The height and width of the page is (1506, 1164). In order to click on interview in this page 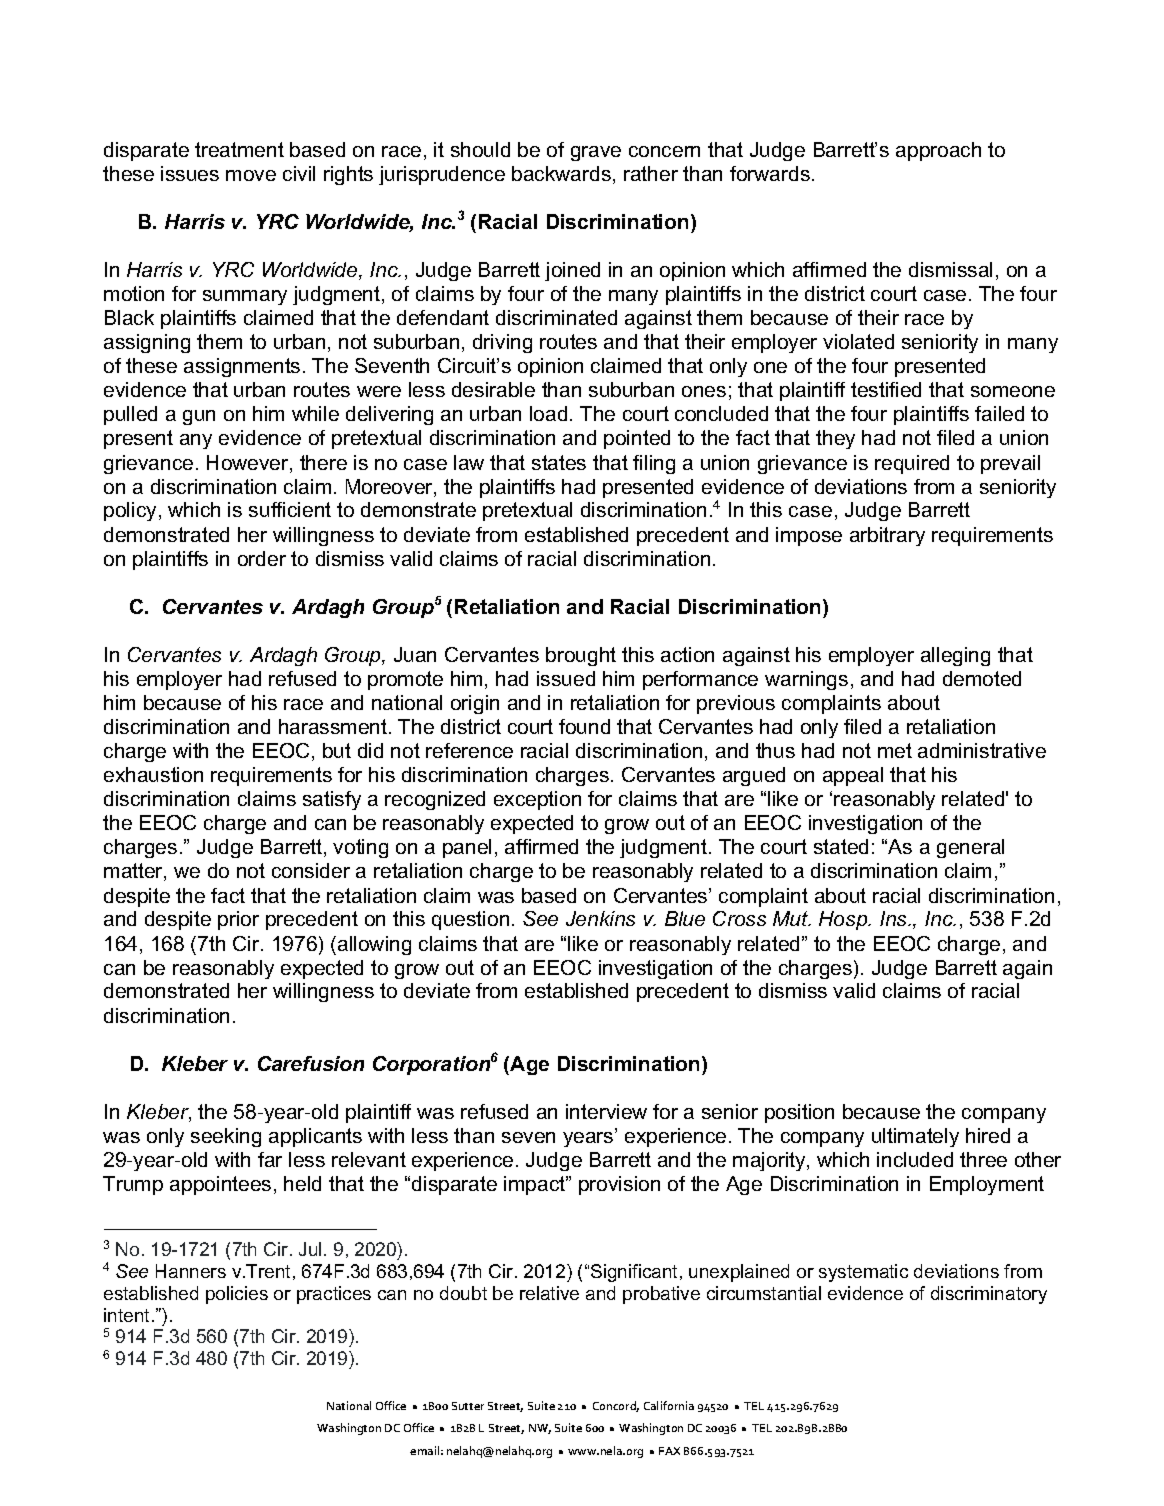, I will do `click(606, 1111)`.
